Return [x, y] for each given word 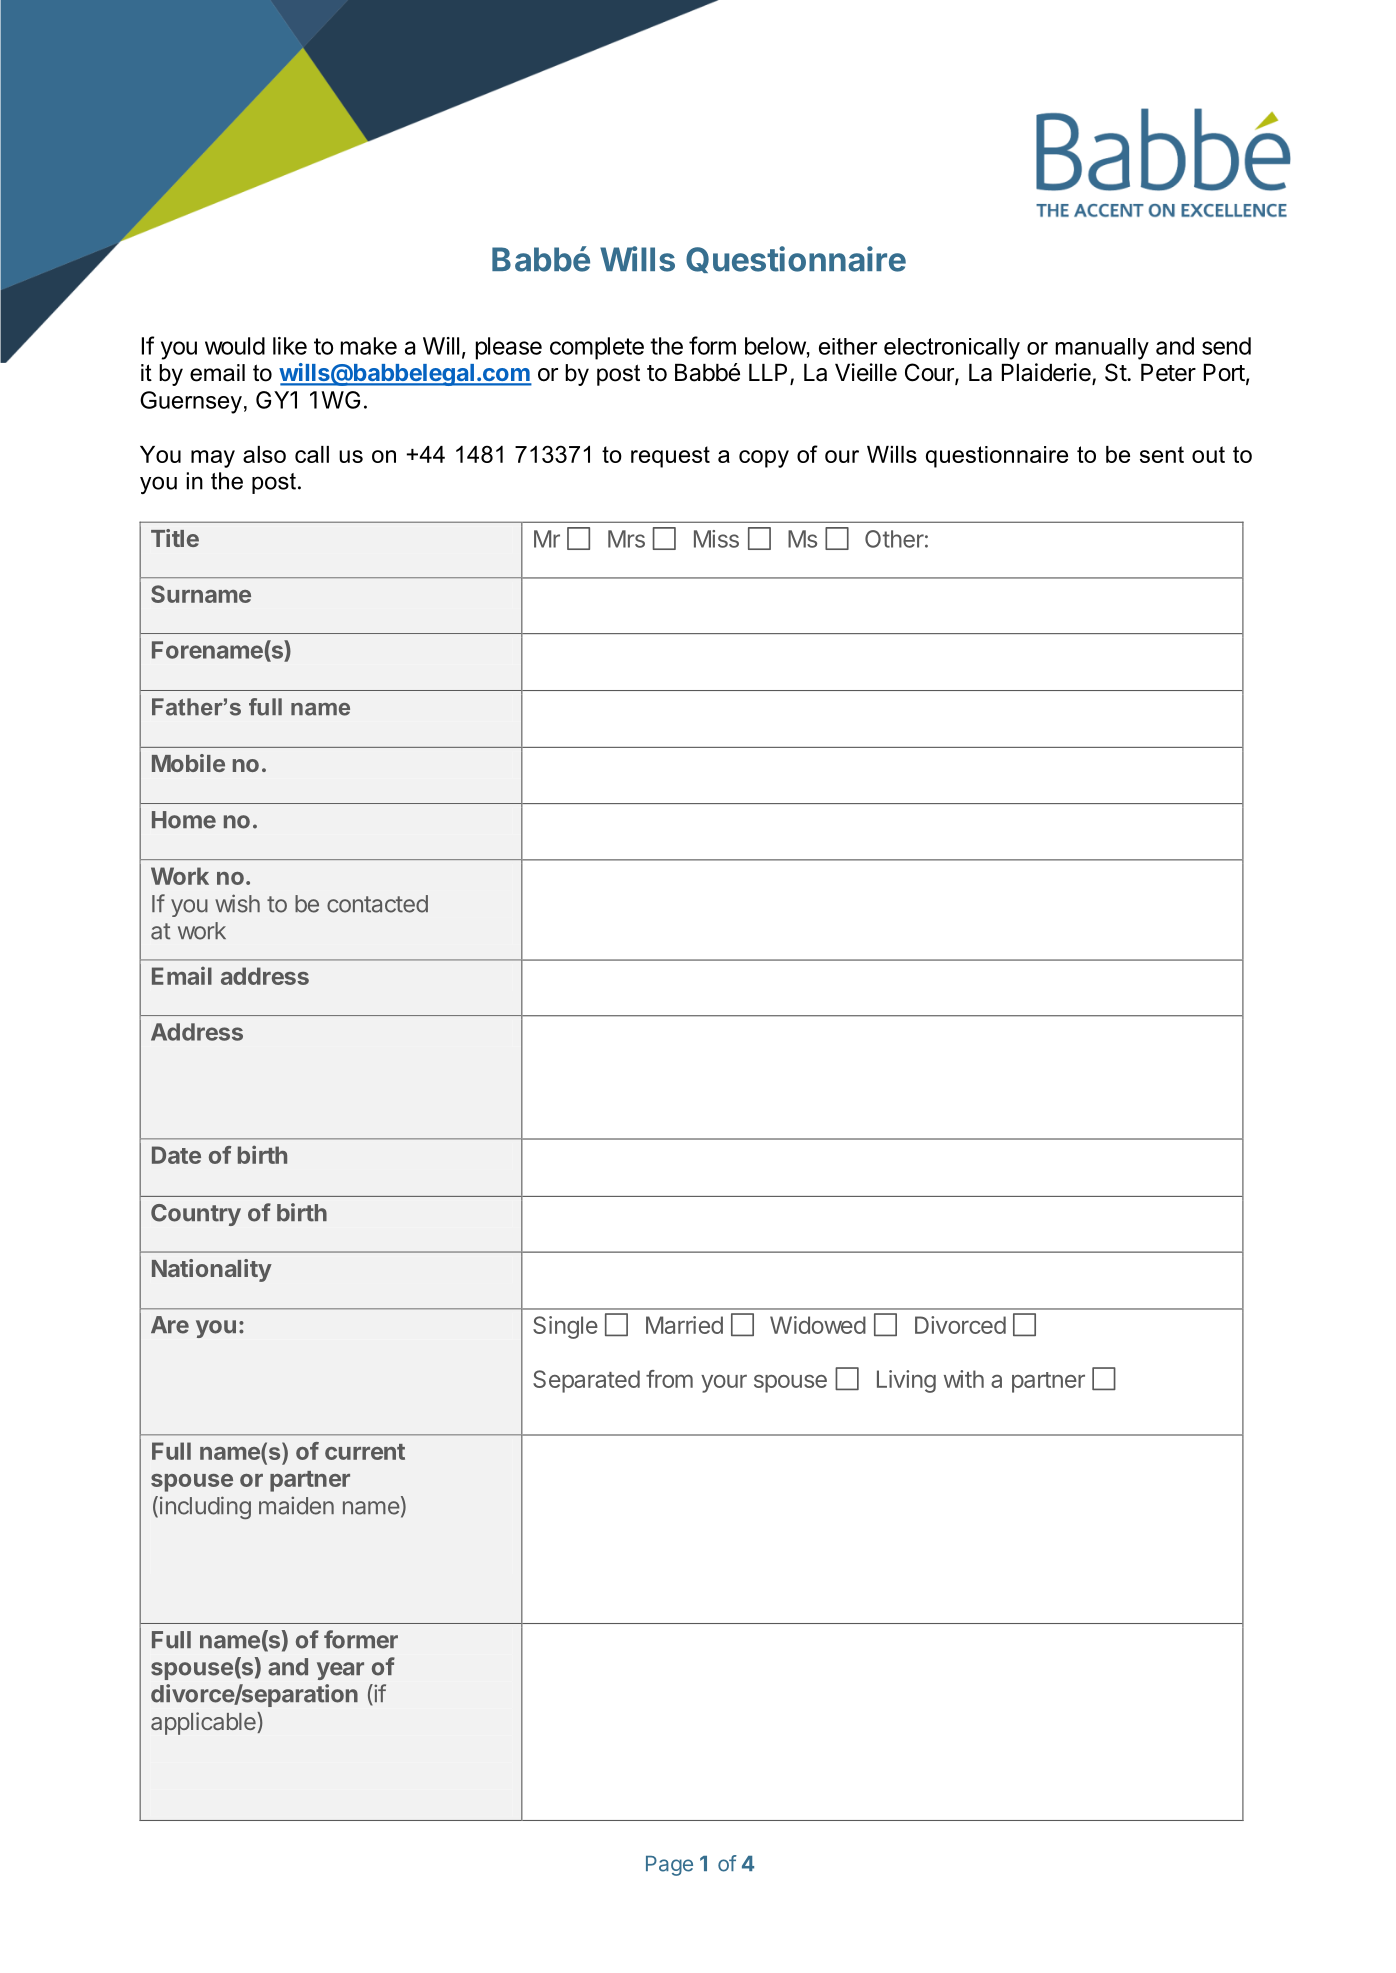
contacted [377, 904]
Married [684, 1325]
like [290, 346]
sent [1162, 454]
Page [669, 1866]
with [964, 1379]
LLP [768, 372]
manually [1102, 349]
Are [170, 1325]
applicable [204, 1723]
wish [237, 903]
